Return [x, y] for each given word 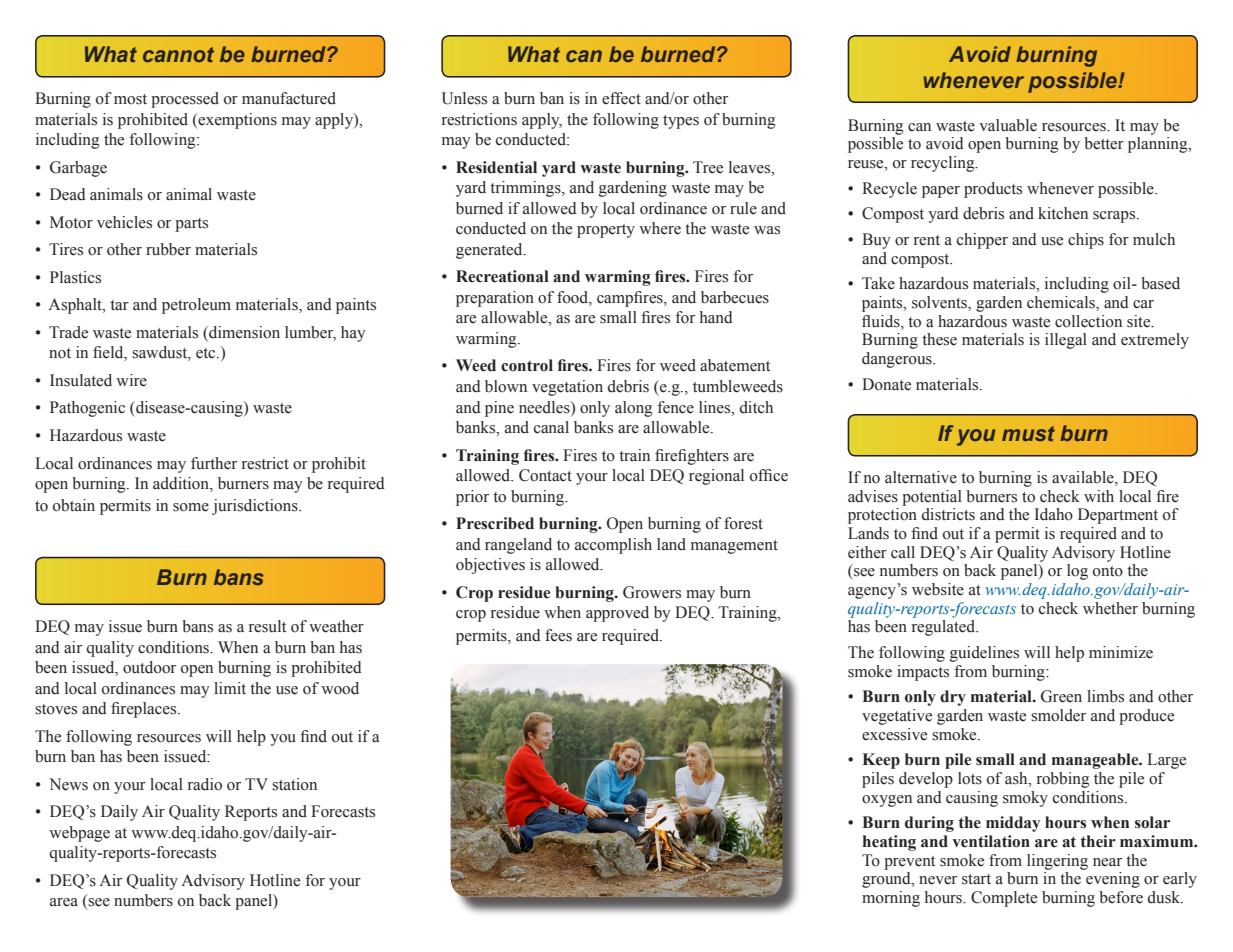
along [634, 409]
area [64, 902]
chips [1086, 241]
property [606, 231]
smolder [1058, 715]
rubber [168, 249]
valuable [1008, 125]
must [1028, 433]
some [191, 507]
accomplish [613, 546]
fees [558, 635]
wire [131, 380]
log [1077, 572]
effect [621, 98]
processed [185, 100]
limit [230, 688]
